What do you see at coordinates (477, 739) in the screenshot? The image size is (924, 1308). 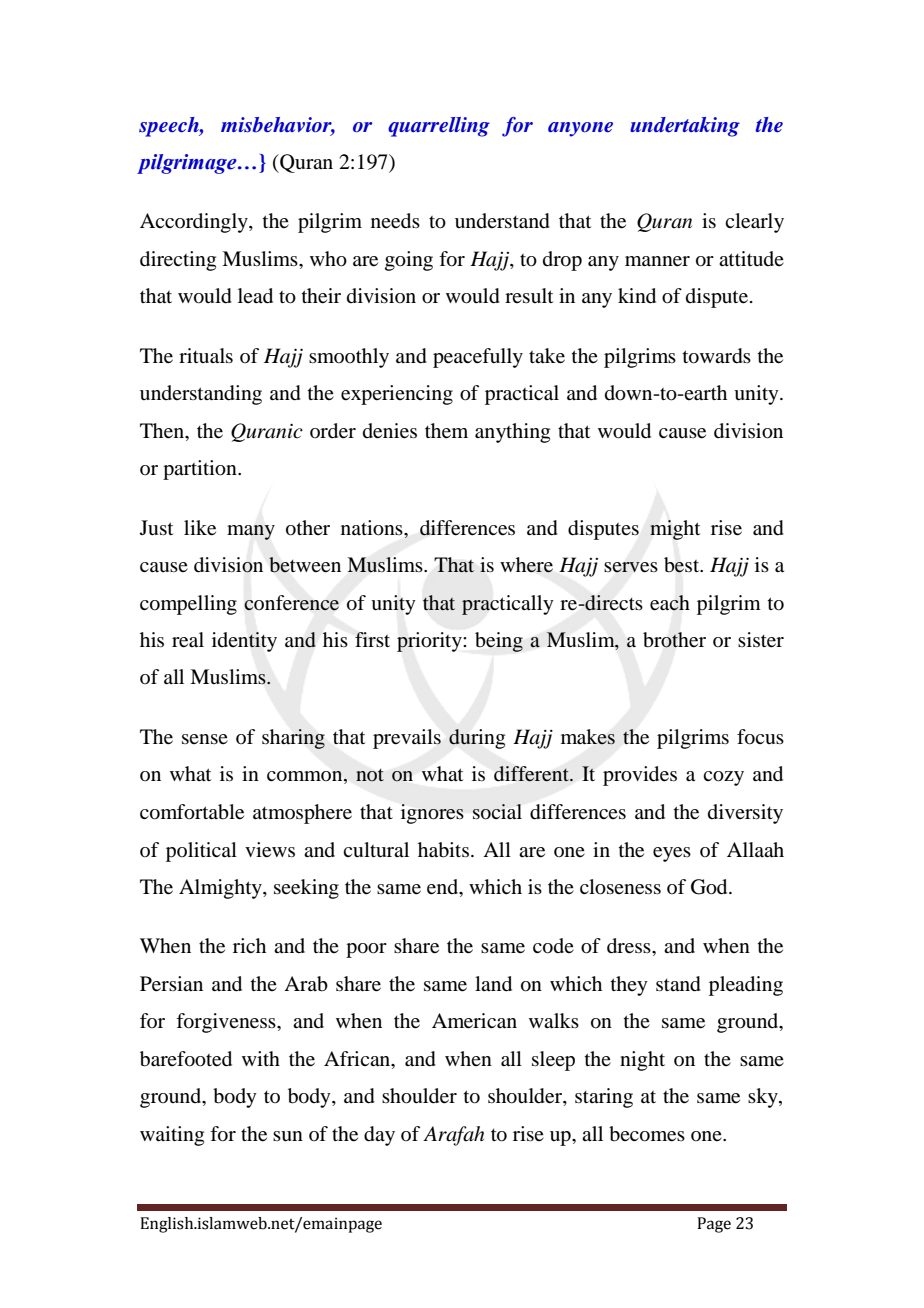 I see `during` at bounding box center [477, 739].
